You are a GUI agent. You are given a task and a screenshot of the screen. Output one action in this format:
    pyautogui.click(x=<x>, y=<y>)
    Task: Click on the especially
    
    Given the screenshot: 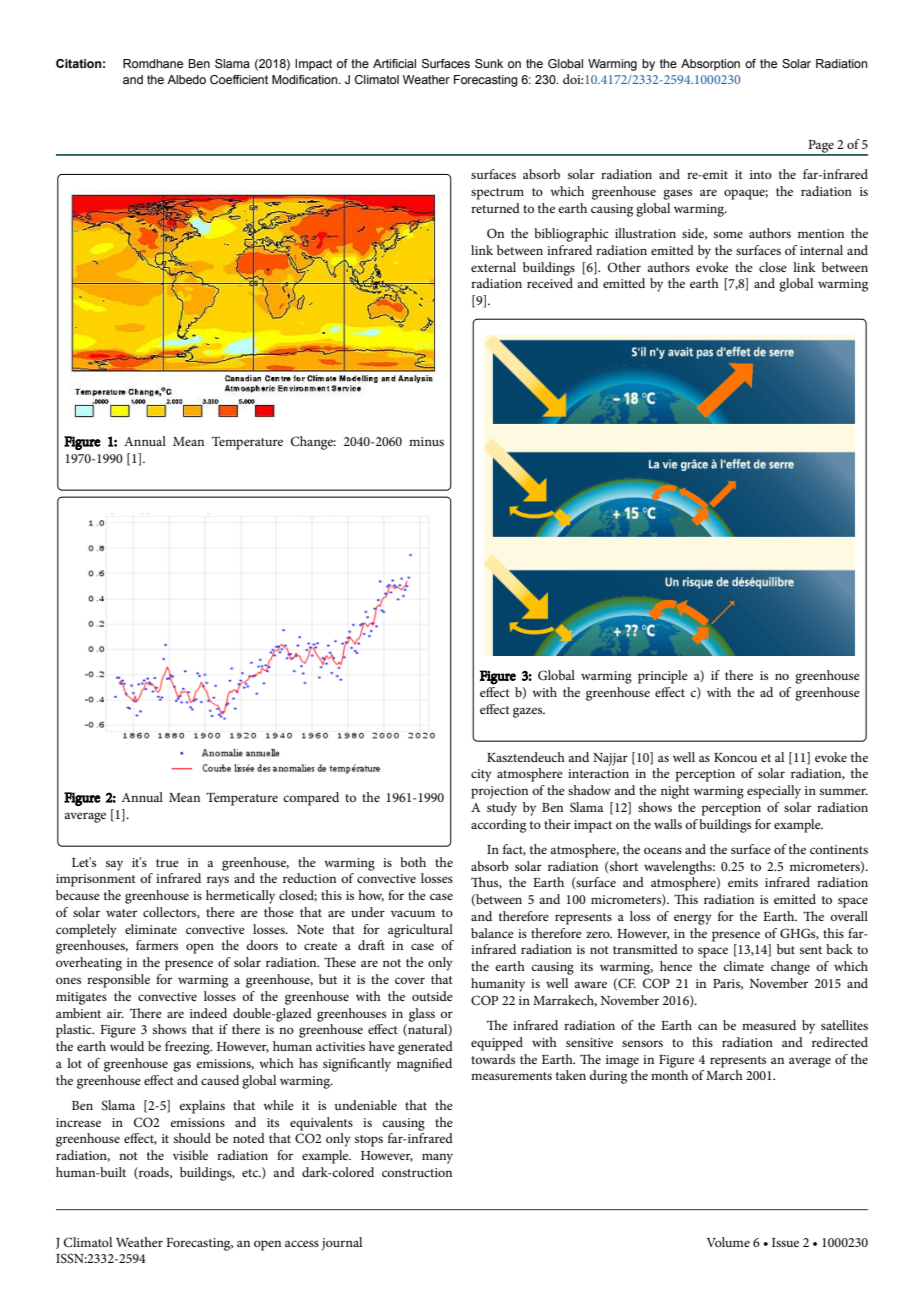 What is the action you would take?
    pyautogui.click(x=774, y=792)
